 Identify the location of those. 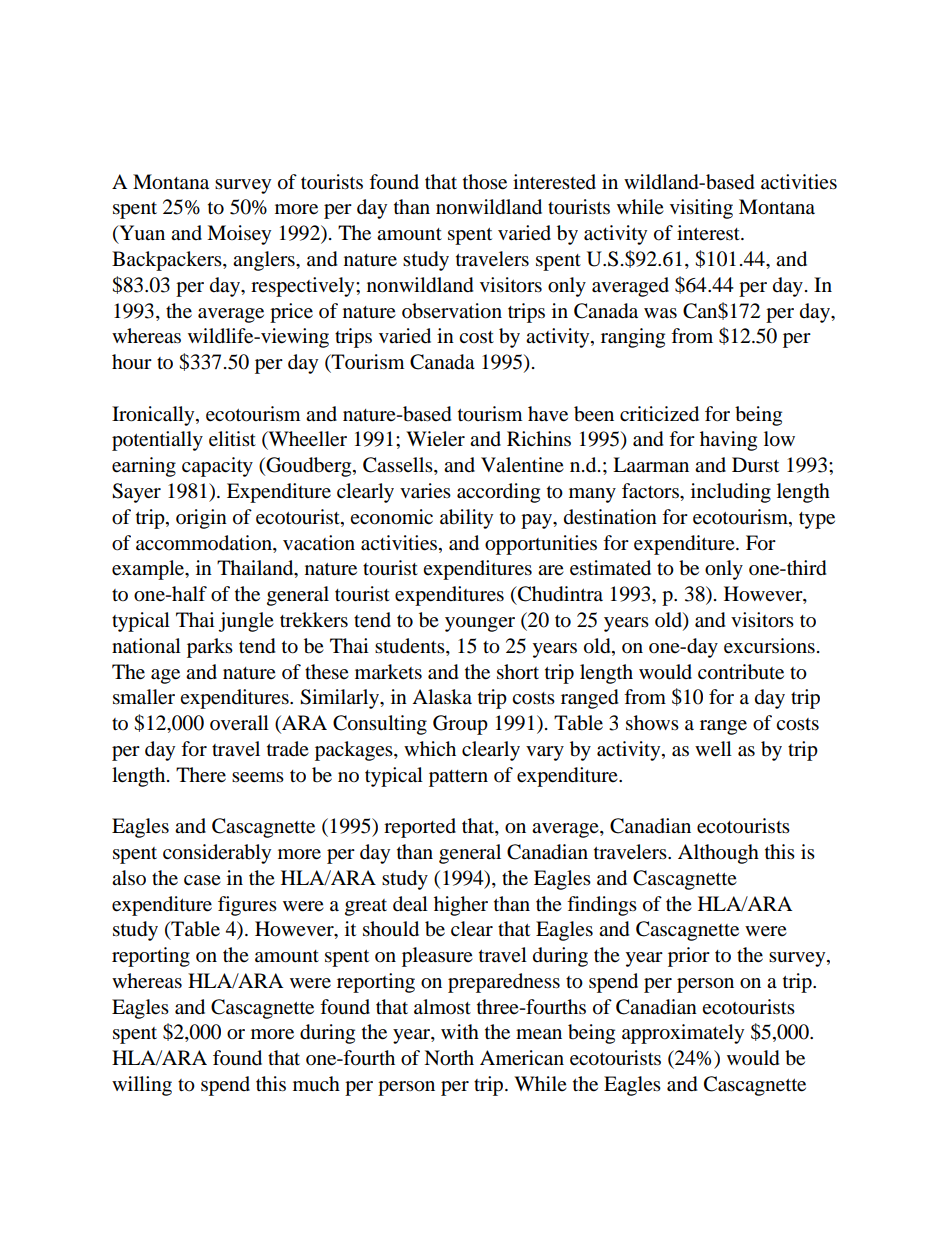
(485, 182).
